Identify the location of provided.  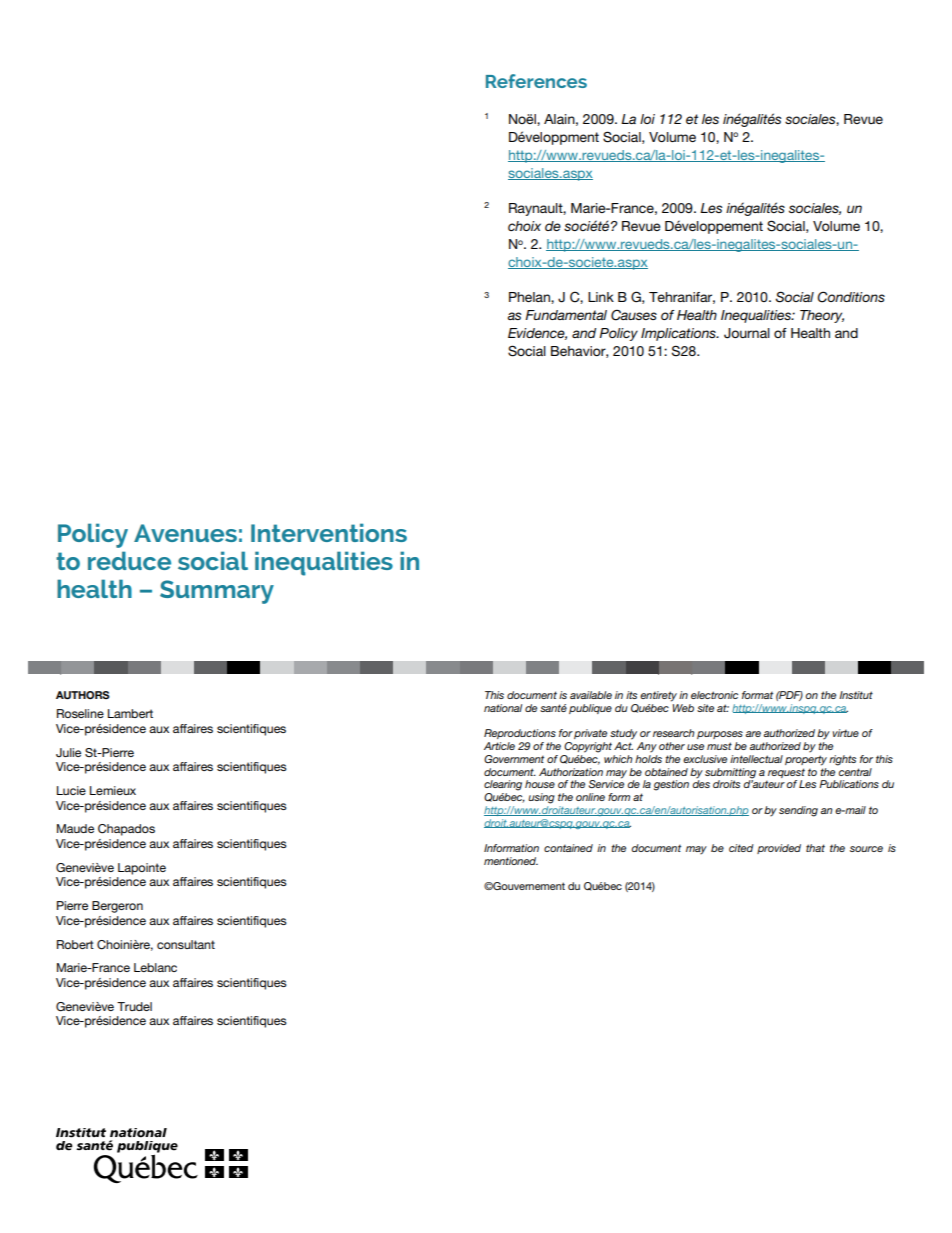
(779, 849).
